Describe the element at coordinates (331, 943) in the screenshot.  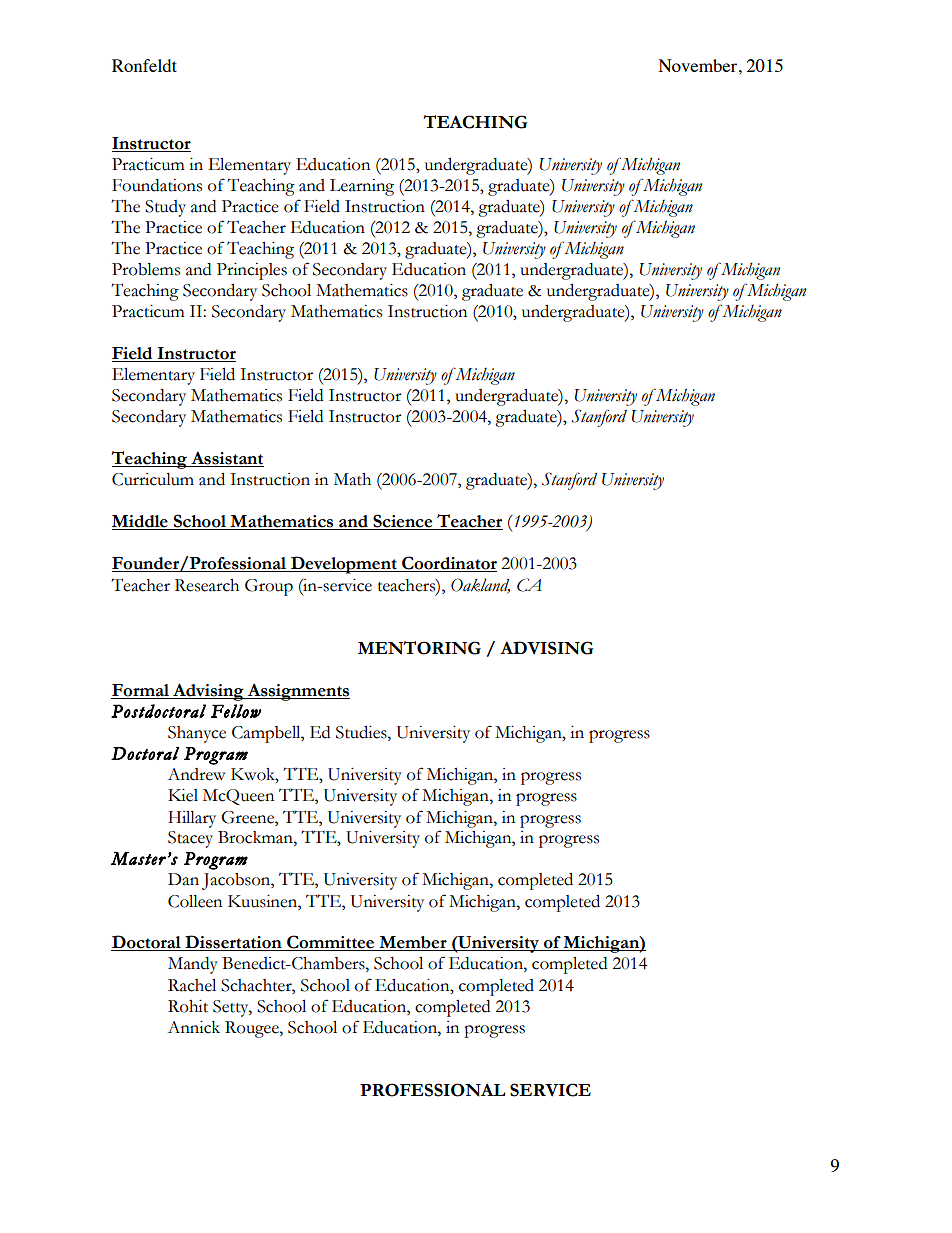
I see `Committee` at that location.
